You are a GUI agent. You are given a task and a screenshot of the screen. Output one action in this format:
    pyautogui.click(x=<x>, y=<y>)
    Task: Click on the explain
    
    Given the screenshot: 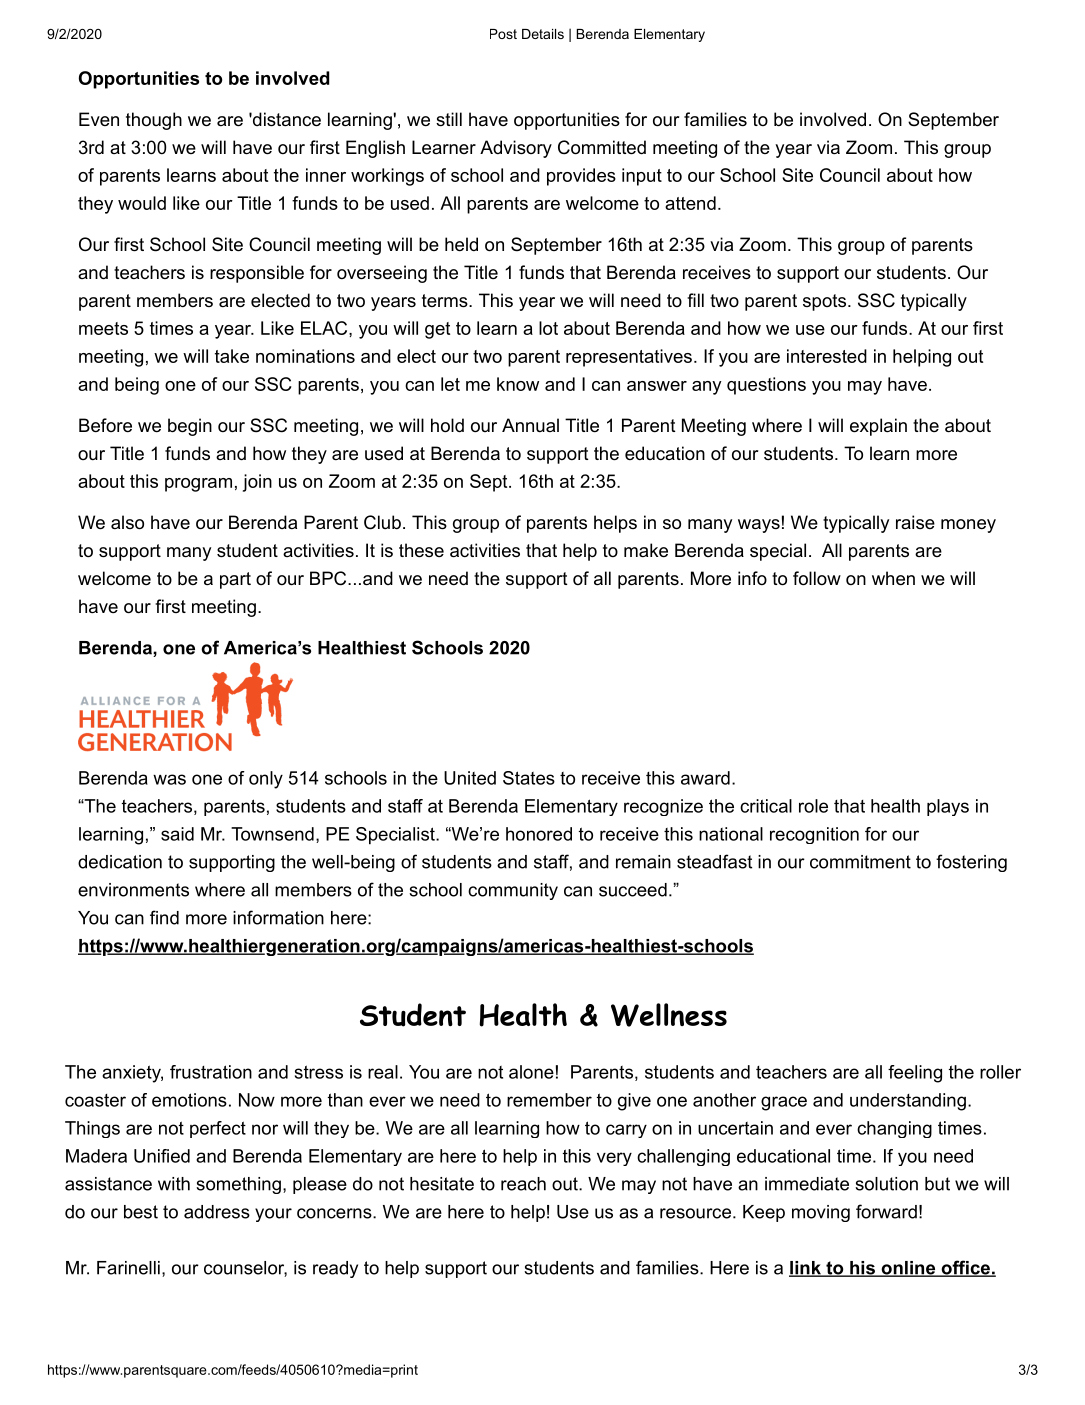 What is the action you would take?
    pyautogui.click(x=878, y=427)
